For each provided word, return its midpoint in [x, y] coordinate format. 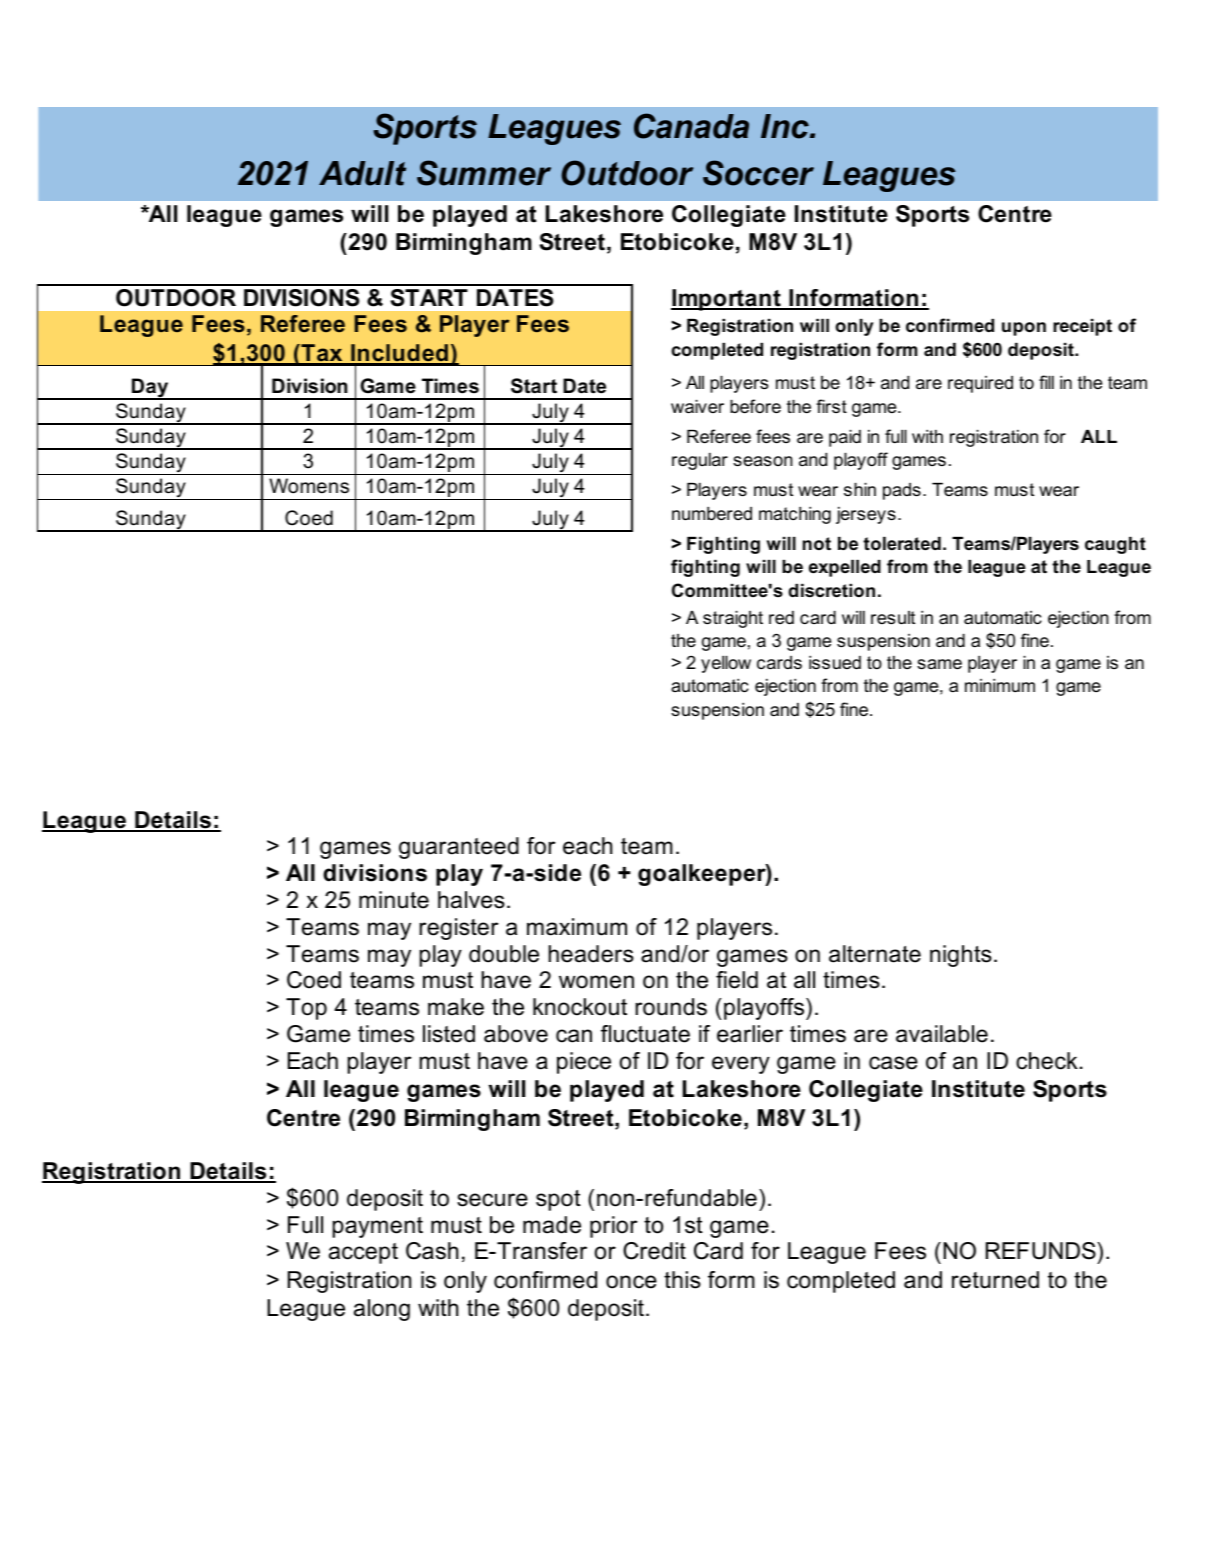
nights [961, 956]
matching [795, 515]
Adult [362, 173]
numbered [712, 514]
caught [1115, 545]
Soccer [758, 173]
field [737, 980]
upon [1024, 329]
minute [394, 900]
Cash [432, 1251]
